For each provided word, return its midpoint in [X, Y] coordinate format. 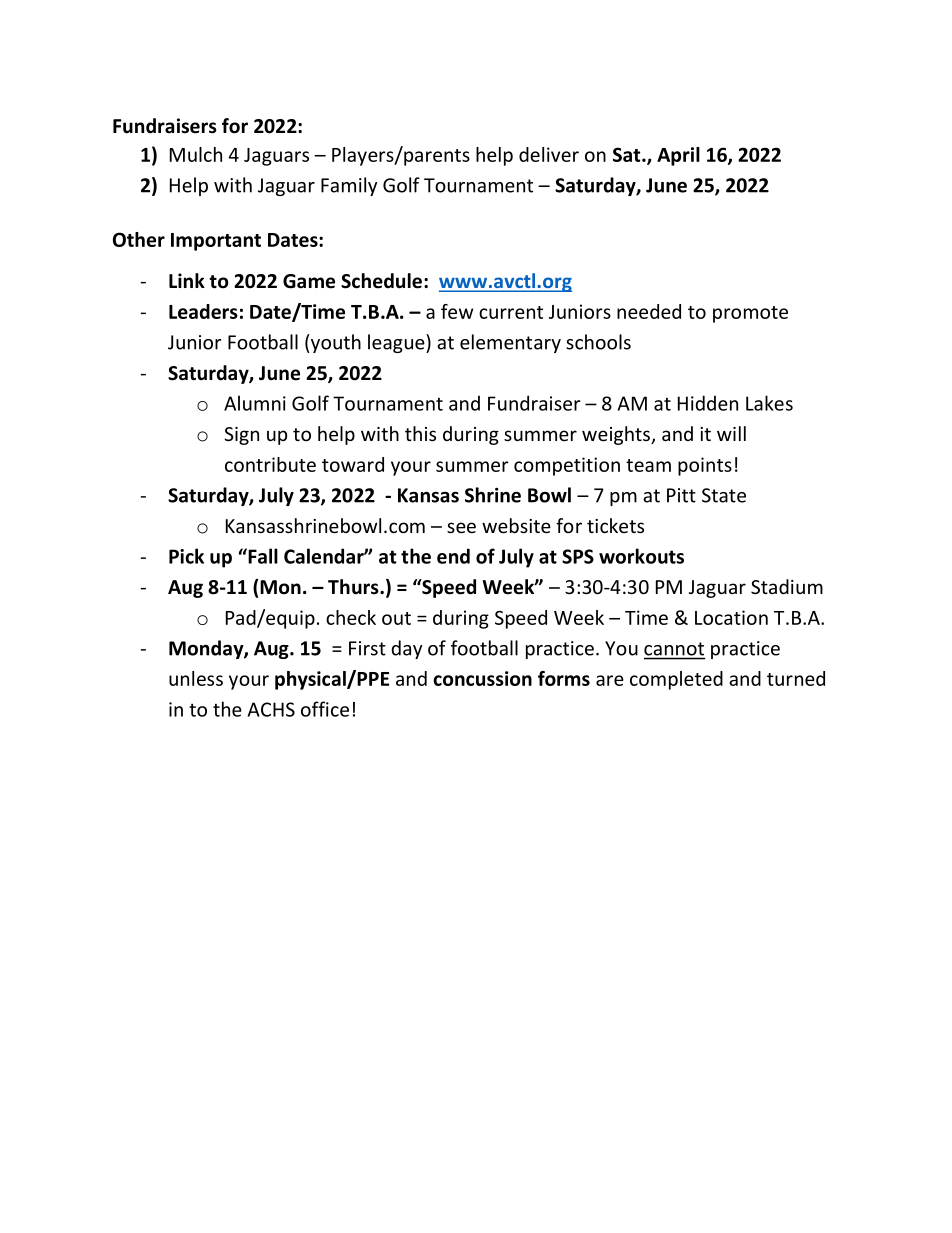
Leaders [203, 311]
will [731, 433]
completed [676, 680]
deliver [549, 154]
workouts [641, 556]
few [457, 311]
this [420, 433]
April [678, 156]
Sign [241, 436]
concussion [482, 678]
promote [750, 314]
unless [196, 678]
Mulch [196, 154]
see [461, 527]
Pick [186, 556]
